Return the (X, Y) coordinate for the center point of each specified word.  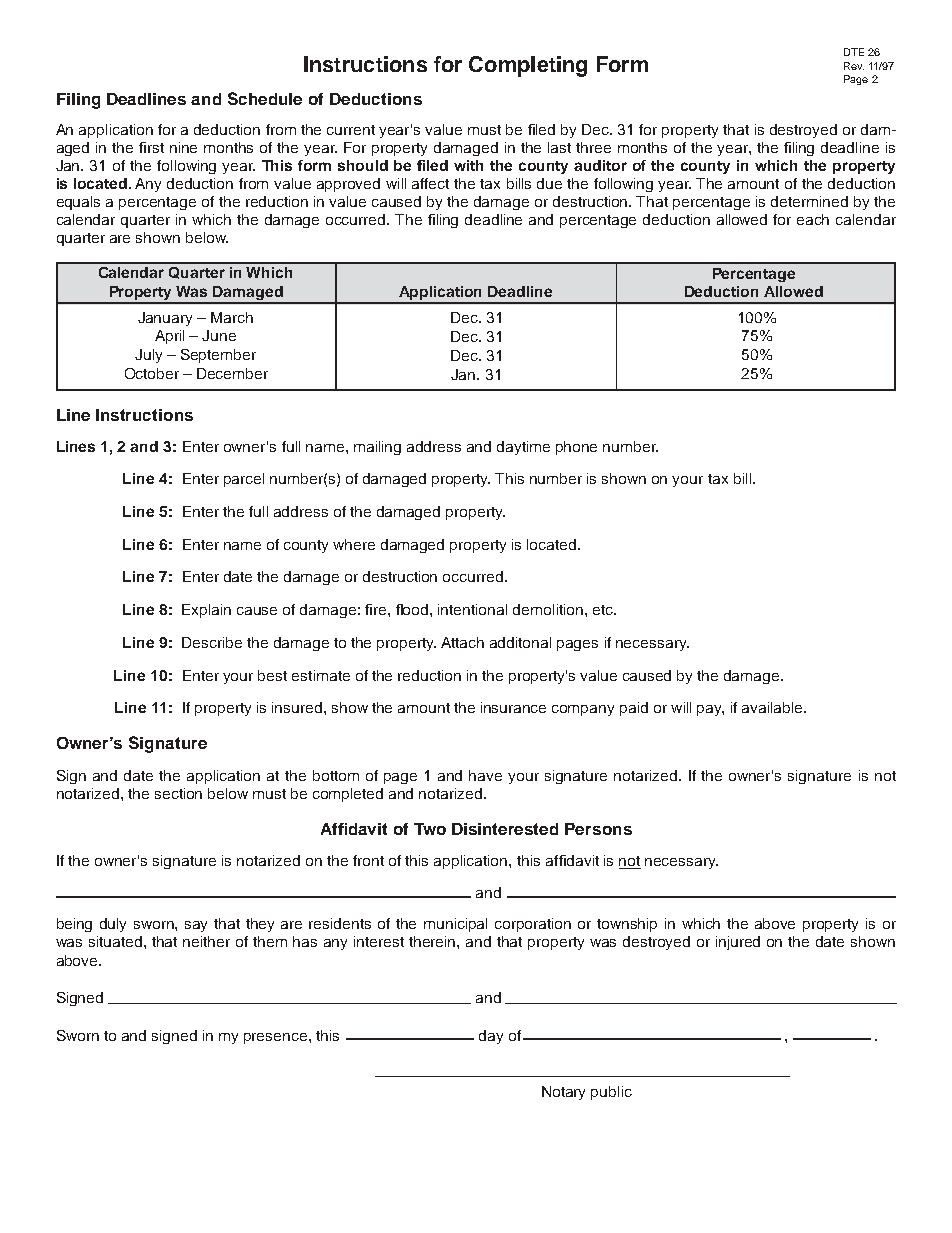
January (165, 319)
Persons (598, 829)
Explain (206, 611)
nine (183, 147)
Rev (854, 66)
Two (430, 829)
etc (604, 610)
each (813, 219)
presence (275, 1038)
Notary (563, 1093)
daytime (523, 448)
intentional (472, 609)
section (178, 793)
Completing (528, 66)
